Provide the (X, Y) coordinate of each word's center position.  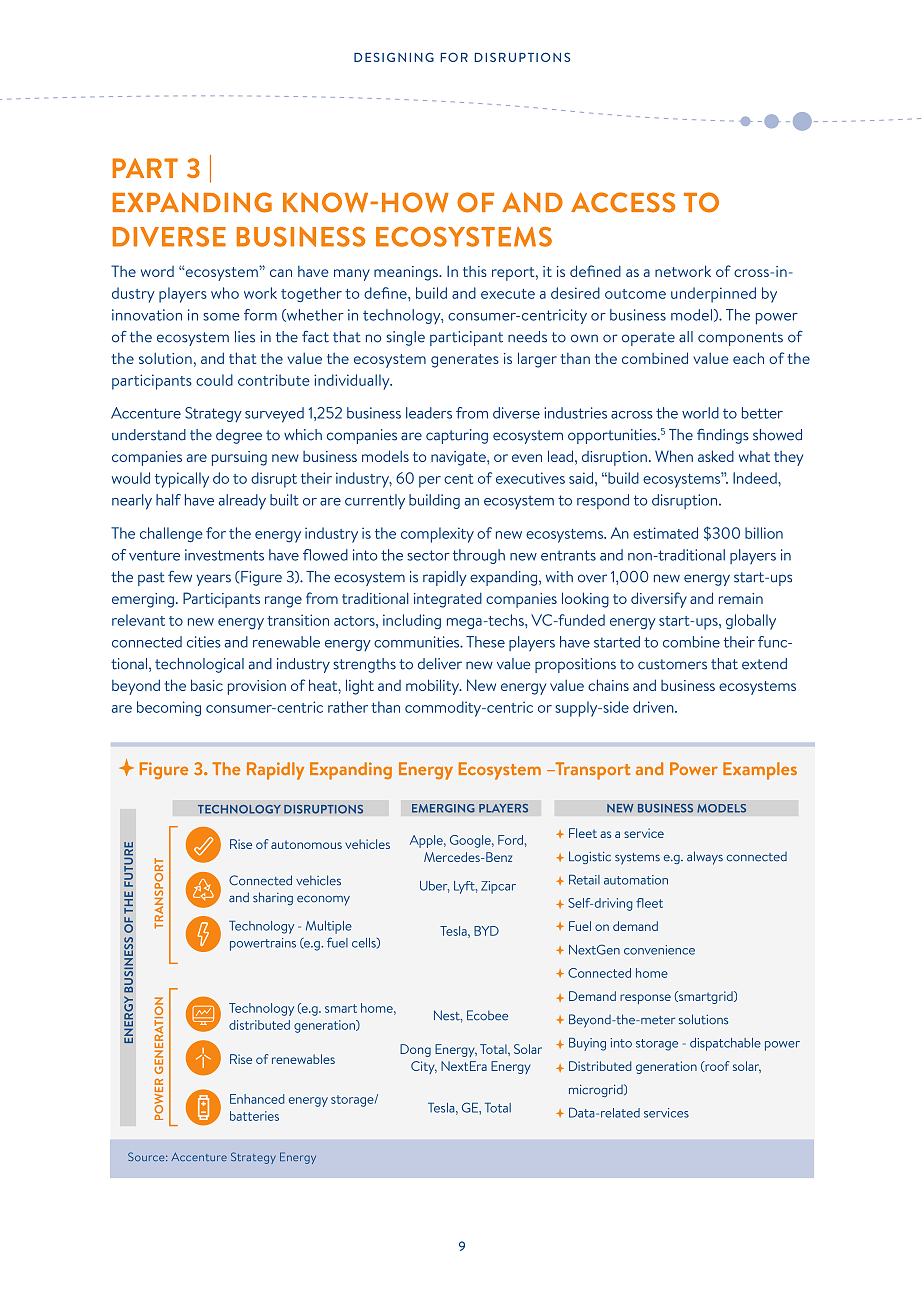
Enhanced (257, 1099)
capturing (457, 436)
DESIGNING (394, 57)
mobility (434, 687)
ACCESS (623, 202)
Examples (760, 771)
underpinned (713, 295)
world (700, 413)
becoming (169, 708)
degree (239, 436)
